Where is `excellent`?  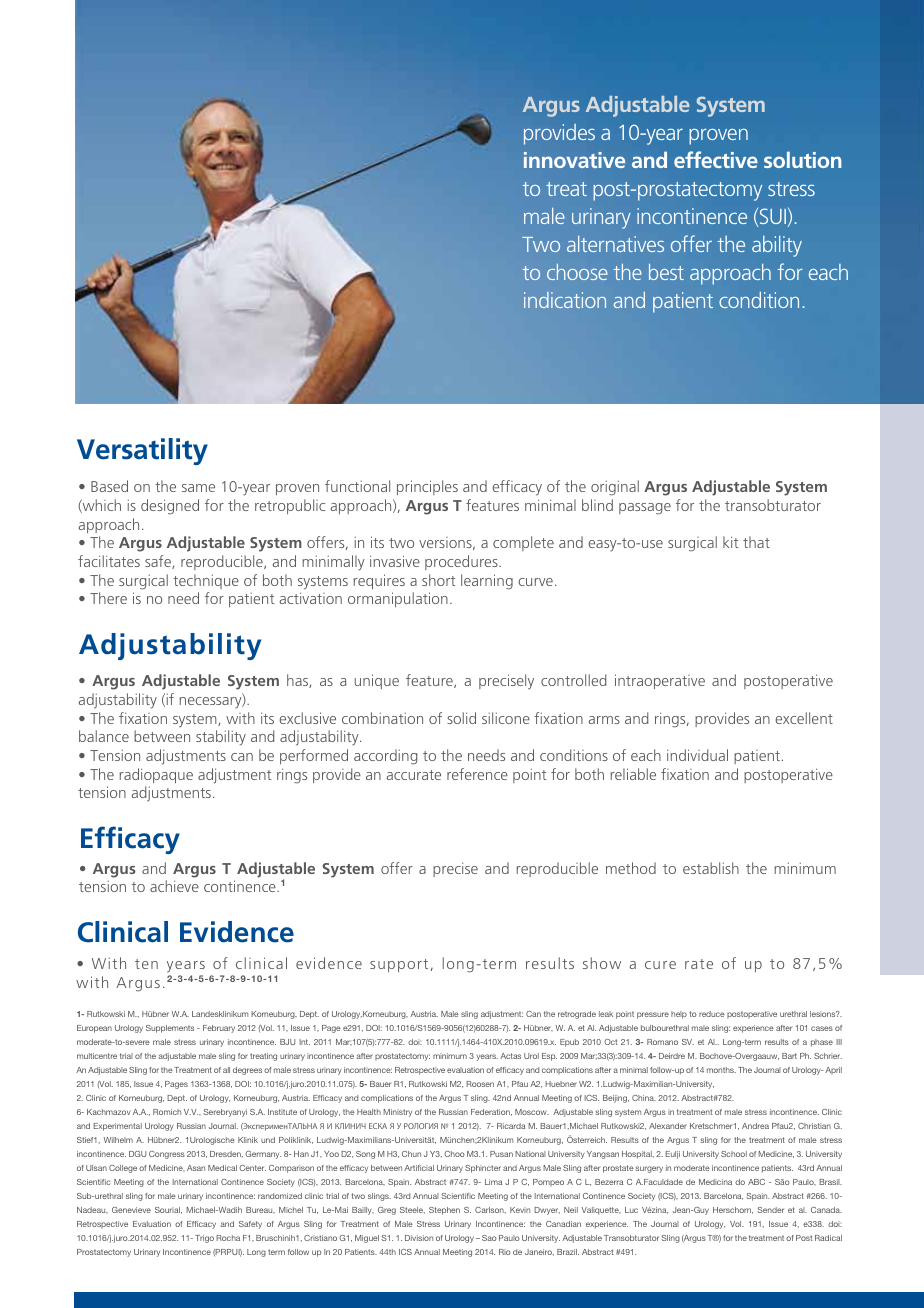 excellent is located at coordinates (804, 718).
